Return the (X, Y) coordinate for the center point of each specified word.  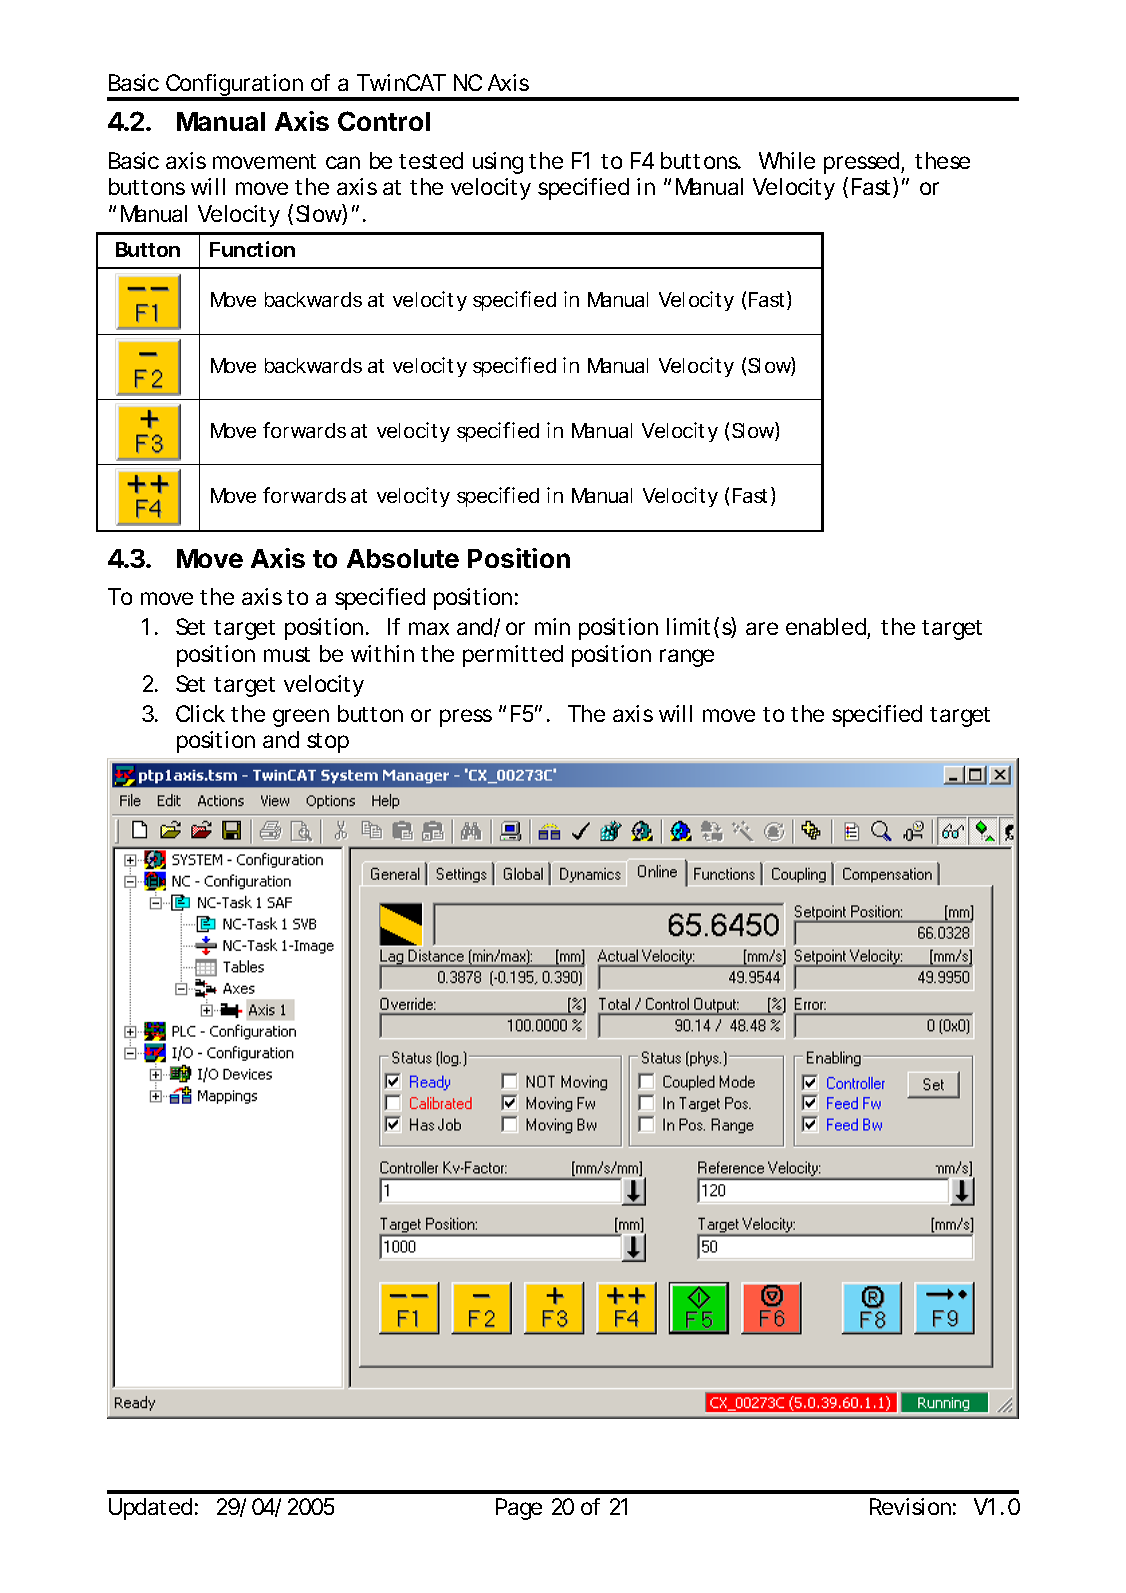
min (552, 626)
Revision (910, 1506)
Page (519, 1509)
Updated (150, 1509)
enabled (826, 626)
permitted (513, 656)
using (498, 163)
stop (328, 743)
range (687, 658)
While (787, 160)
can (343, 162)
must (287, 654)
